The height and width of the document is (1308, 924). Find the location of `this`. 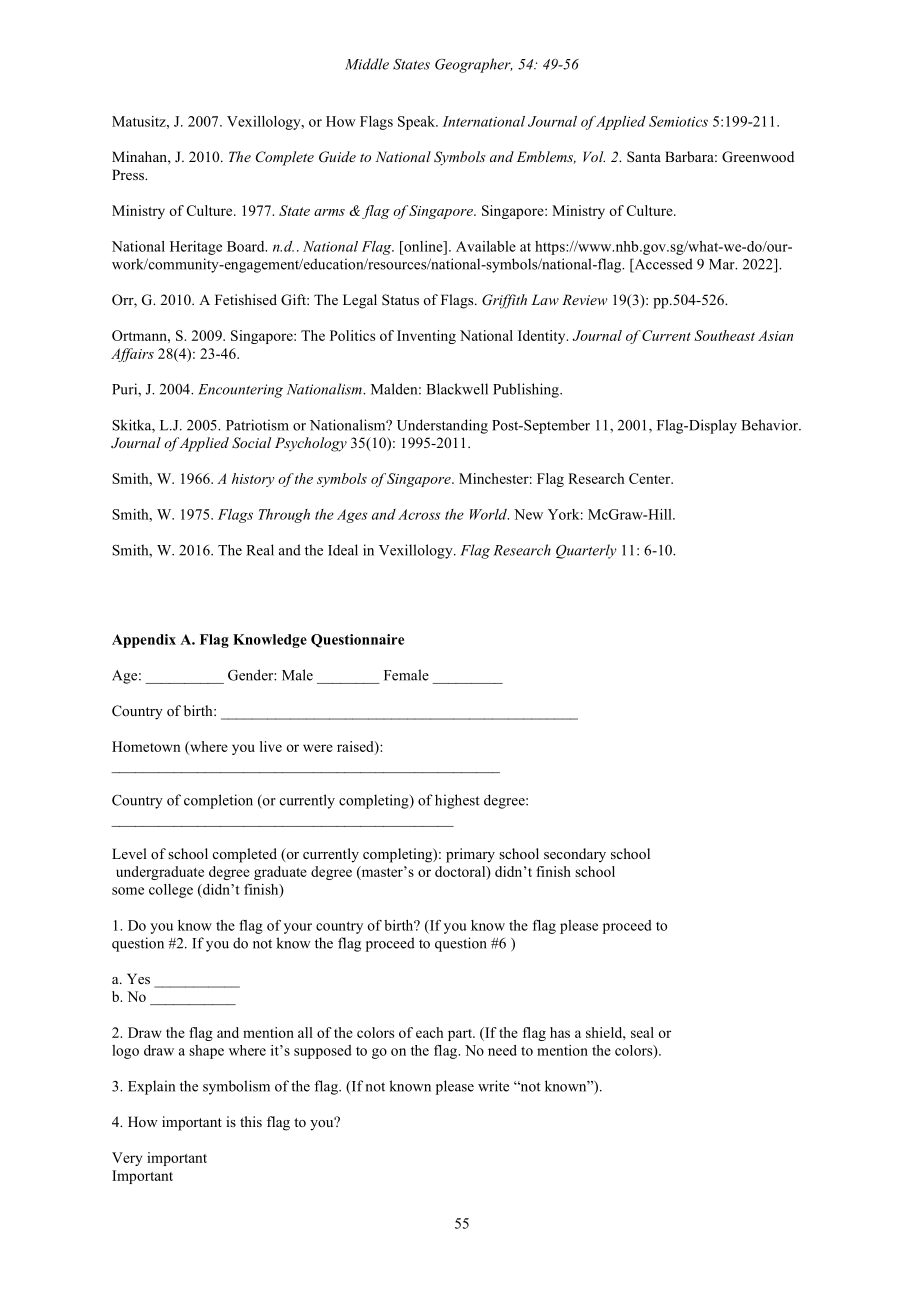

this is located at coordinates (251, 1121).
